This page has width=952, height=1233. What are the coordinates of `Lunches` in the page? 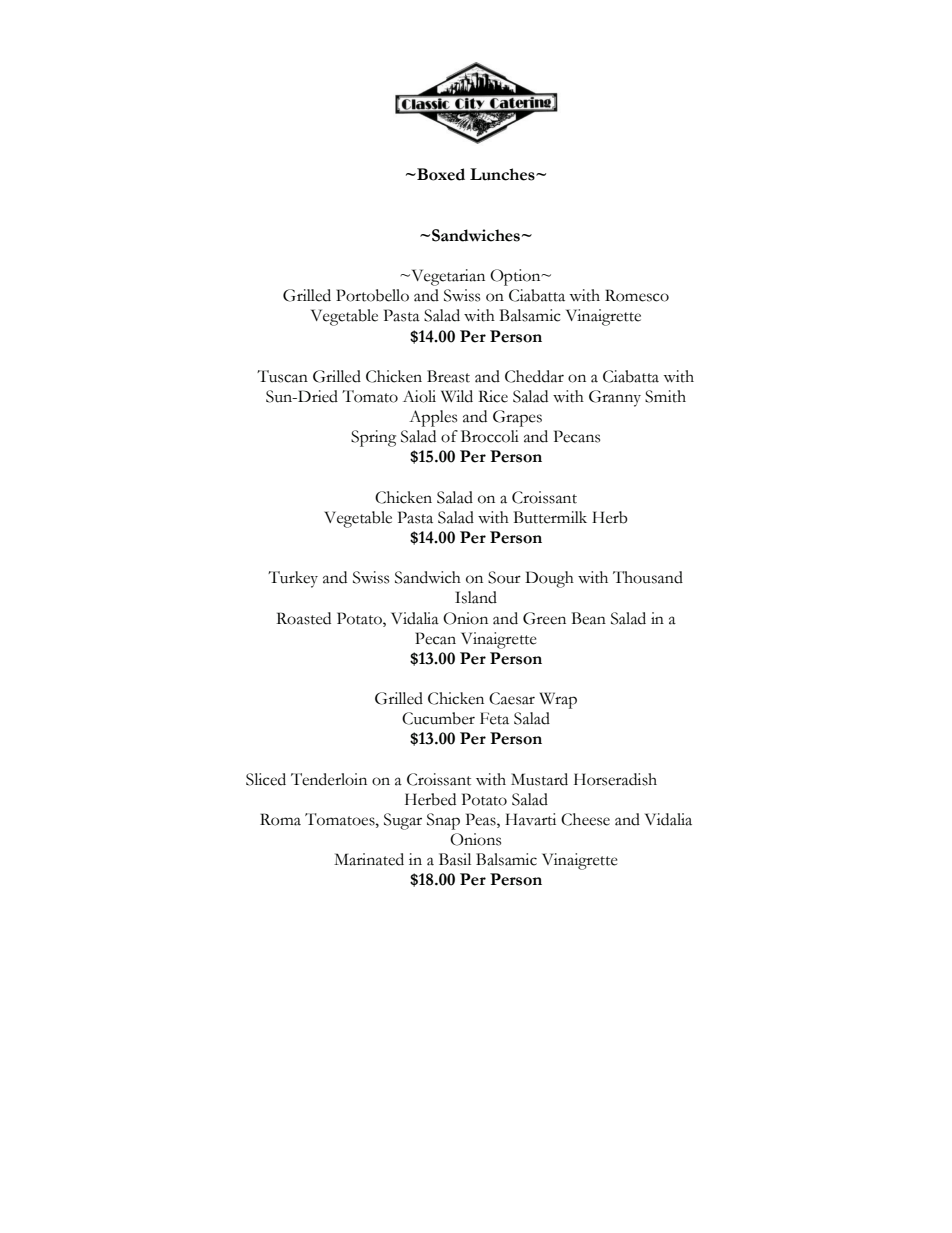 It's located at (503, 174).
